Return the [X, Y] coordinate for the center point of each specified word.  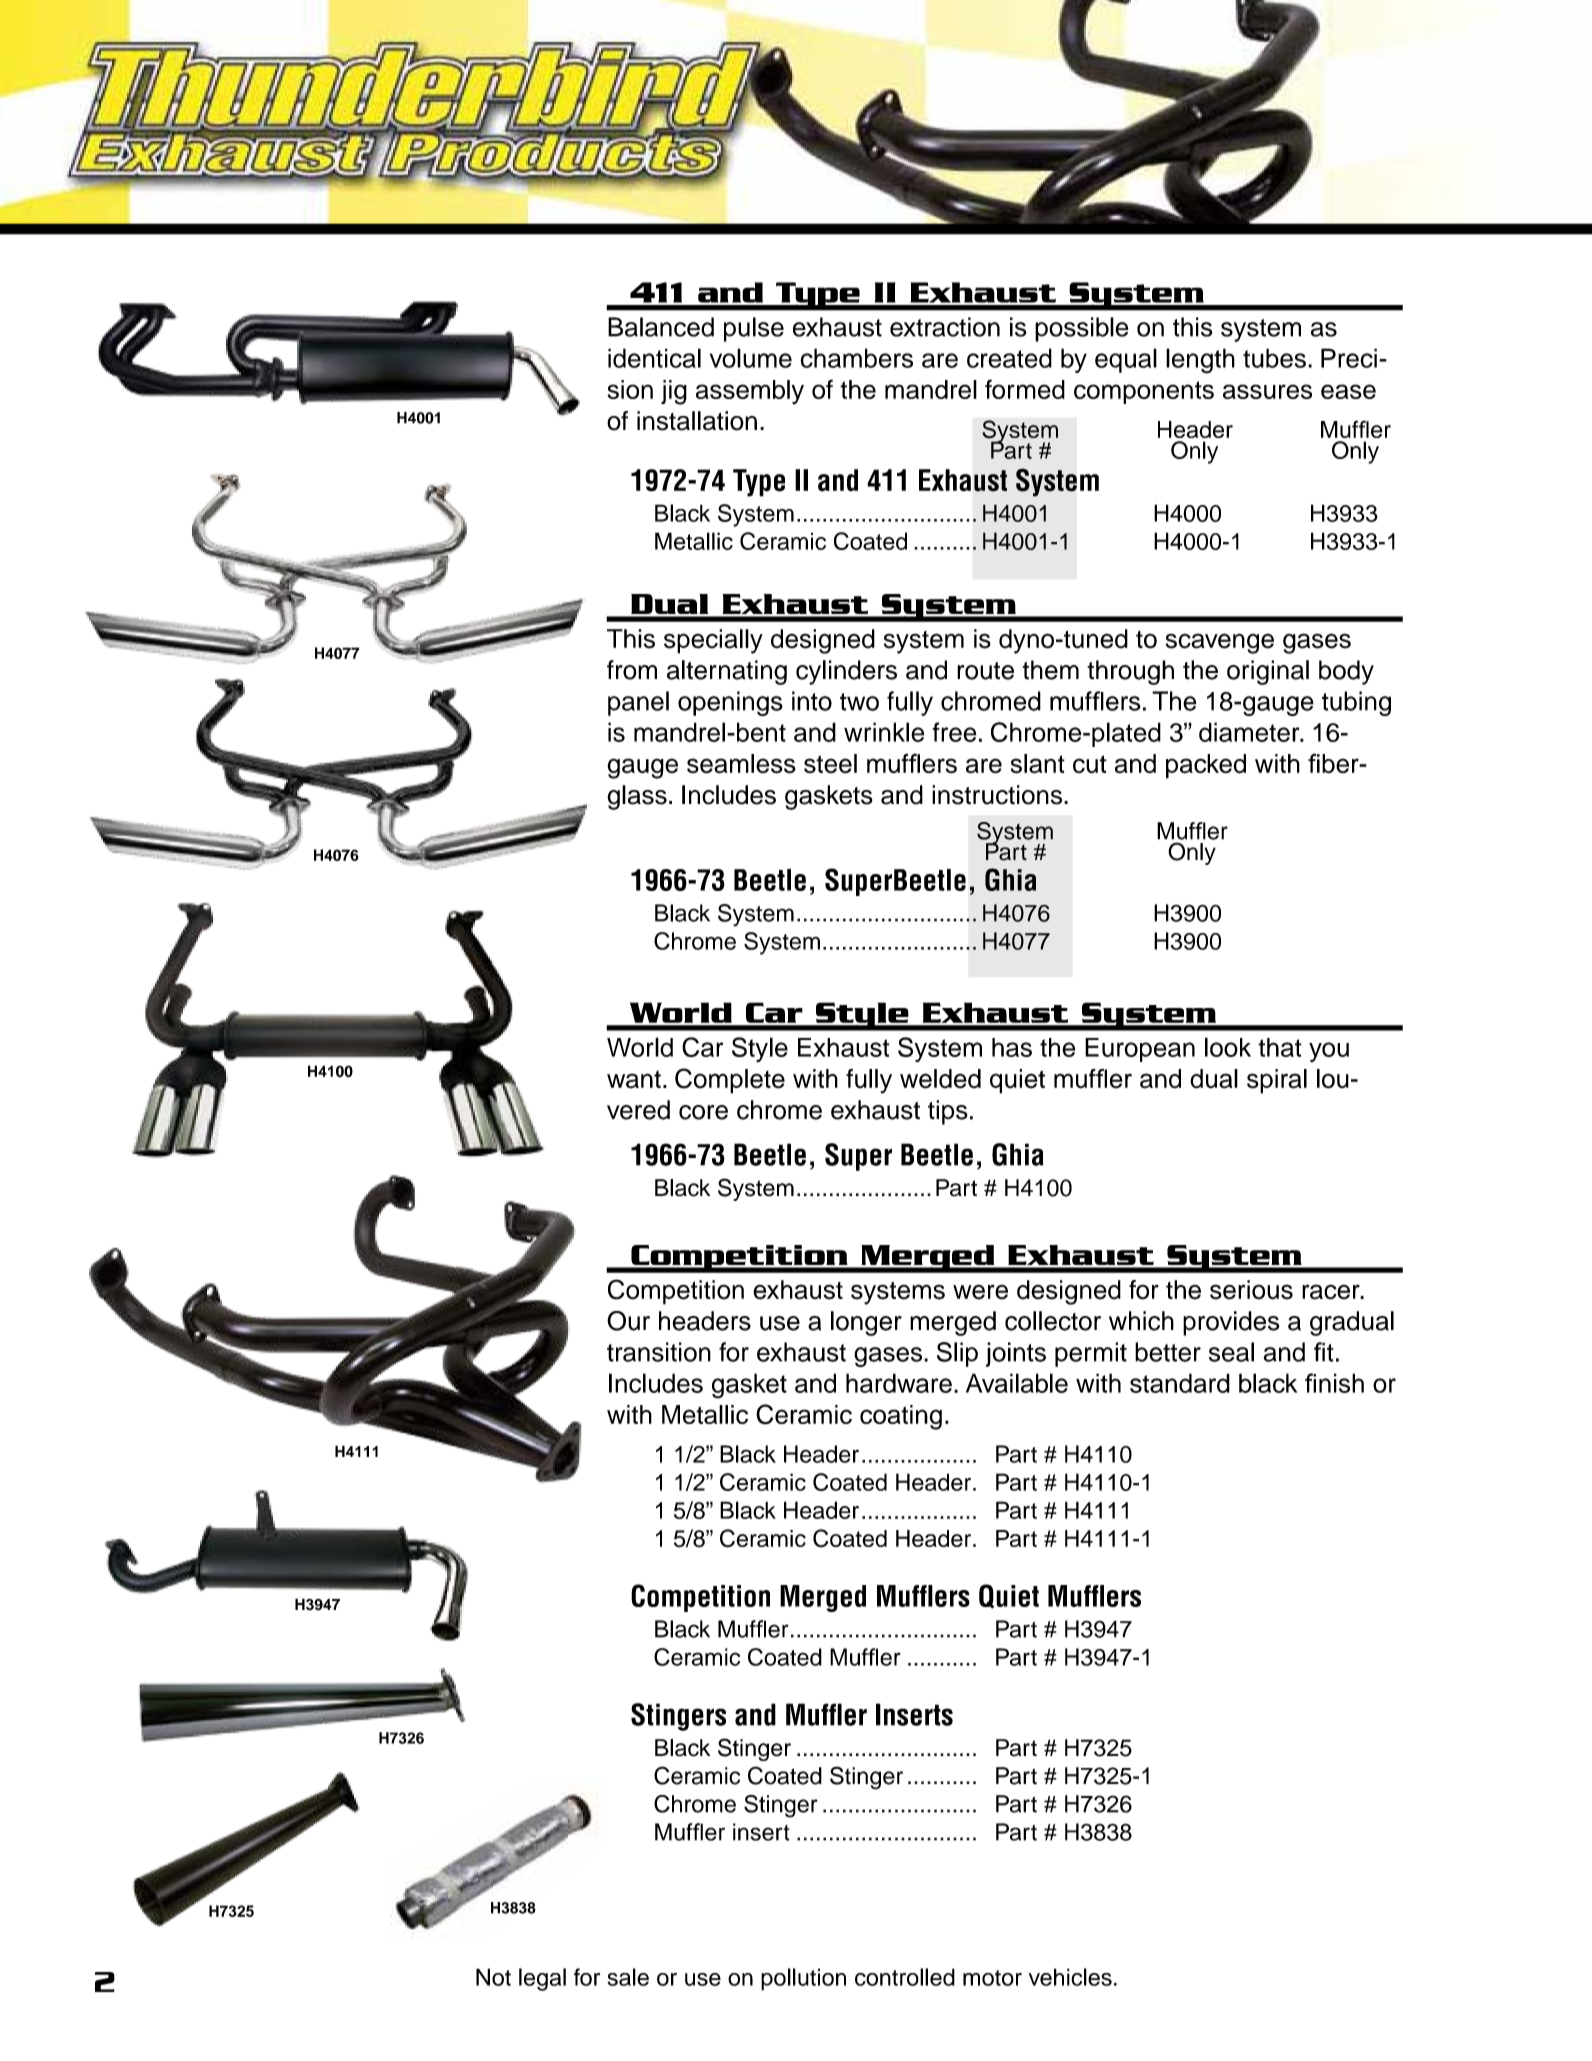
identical [654, 358]
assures [1267, 391]
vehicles [1070, 1977]
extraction [945, 327]
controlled [905, 1977]
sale [628, 1977]
